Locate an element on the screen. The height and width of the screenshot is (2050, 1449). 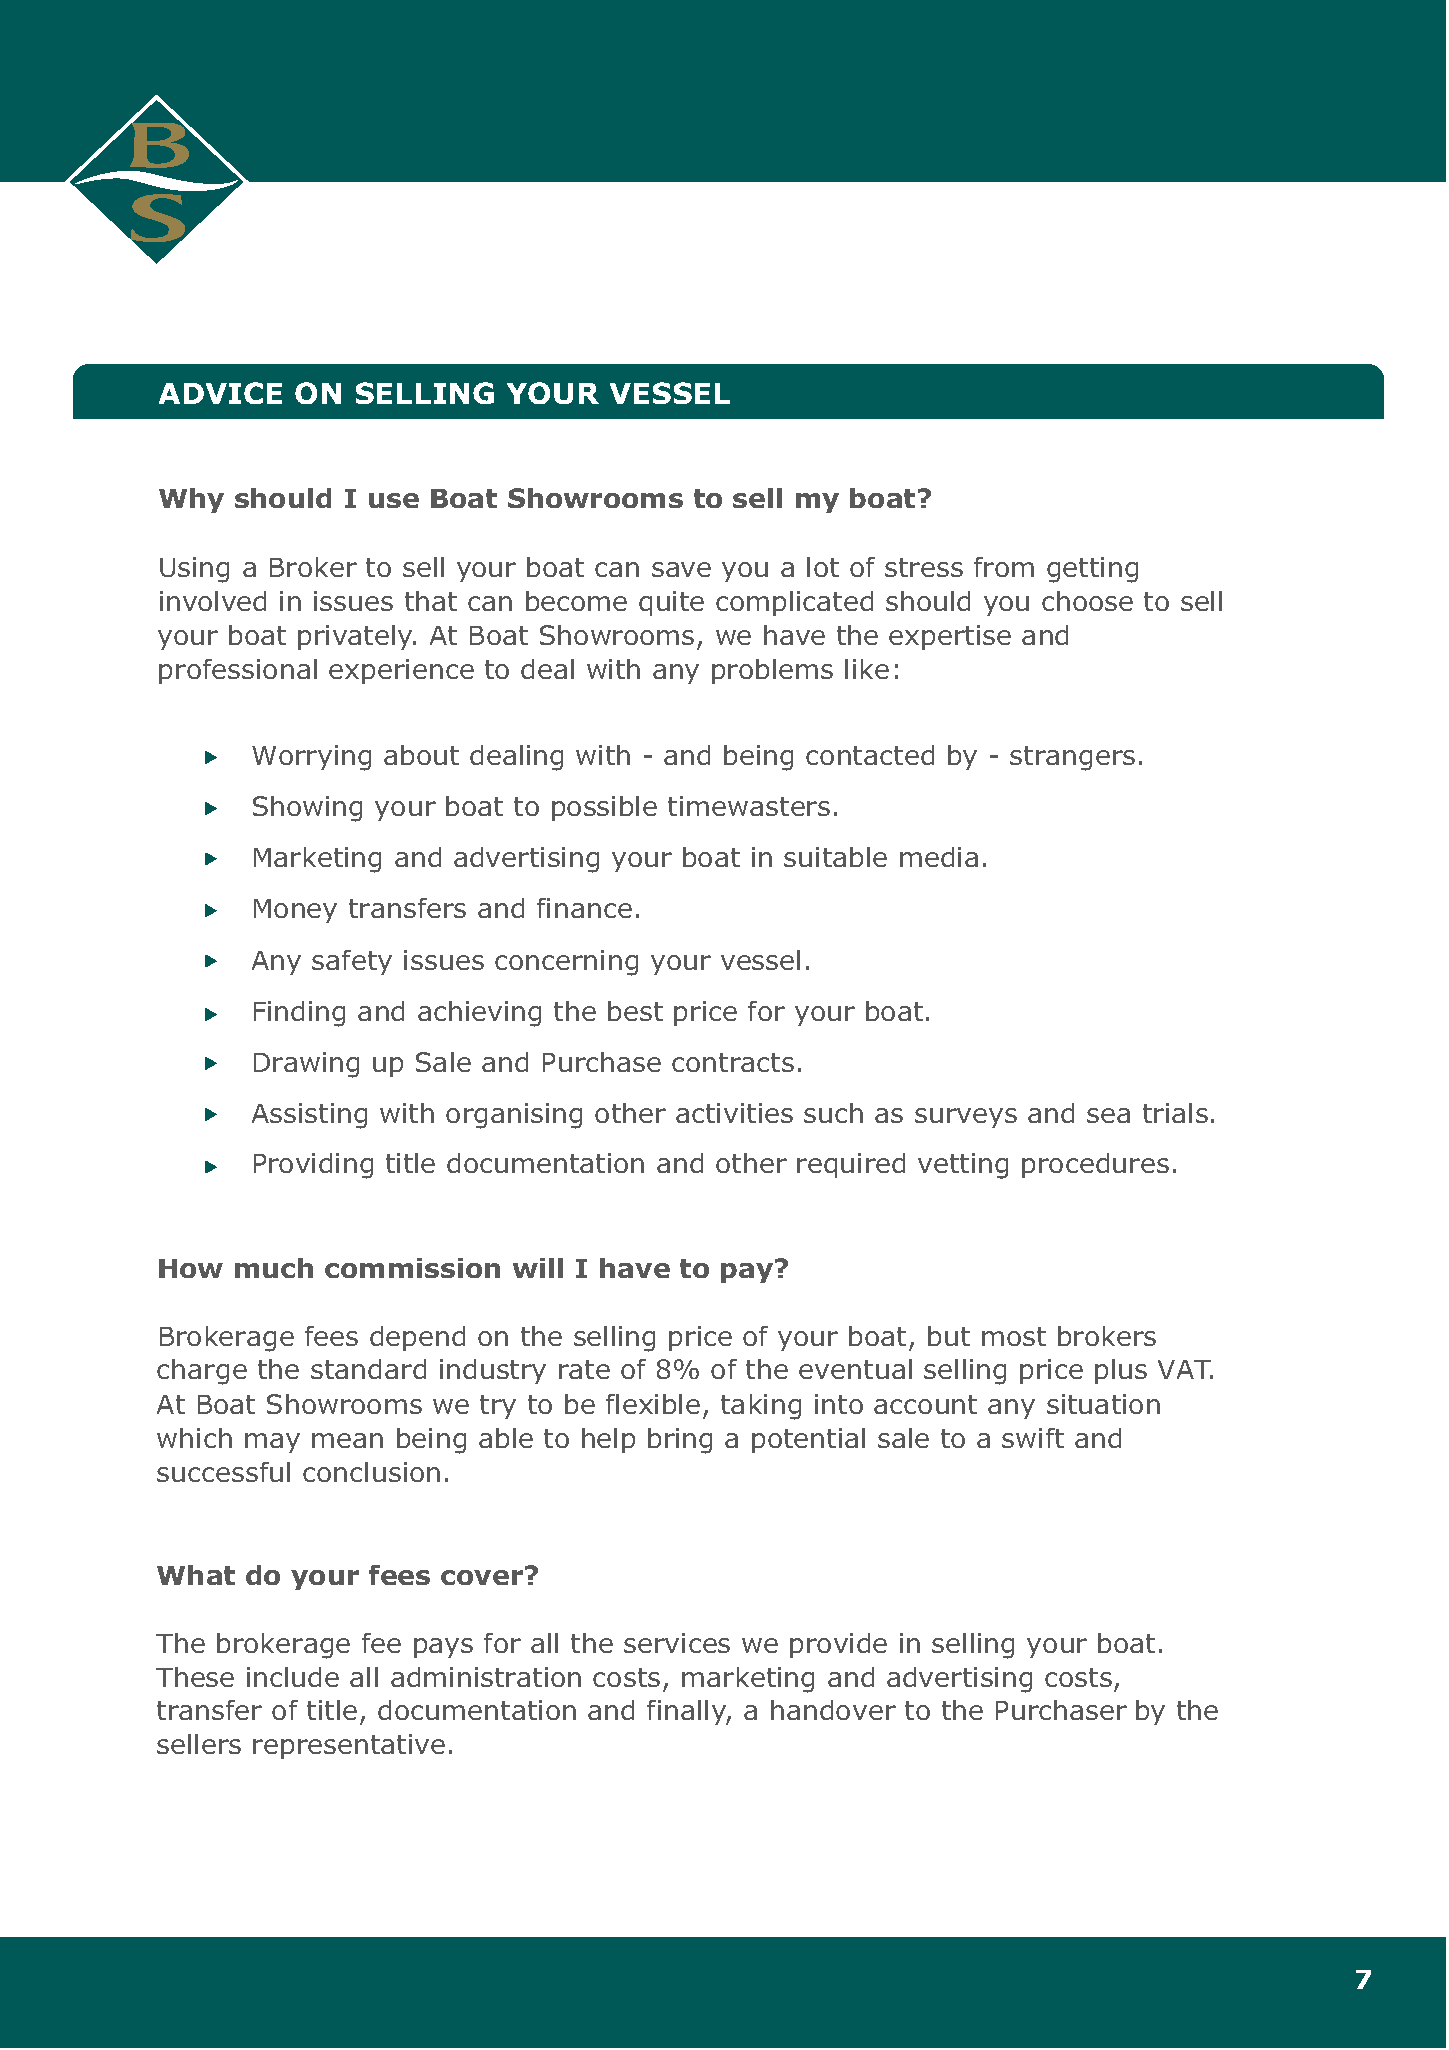
include is located at coordinates (293, 1677).
